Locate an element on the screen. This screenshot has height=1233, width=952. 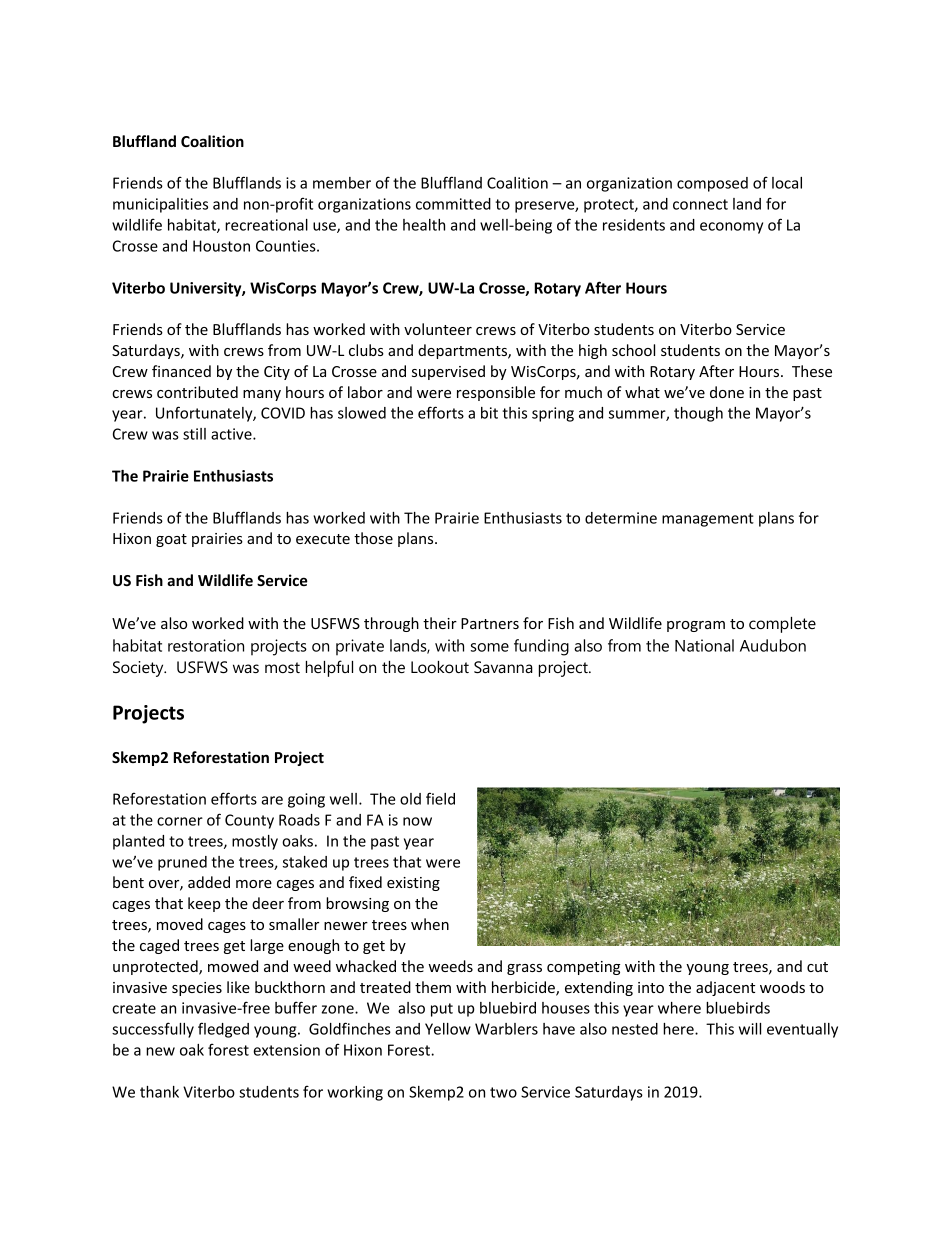
municipalities is located at coordinates (160, 205).
